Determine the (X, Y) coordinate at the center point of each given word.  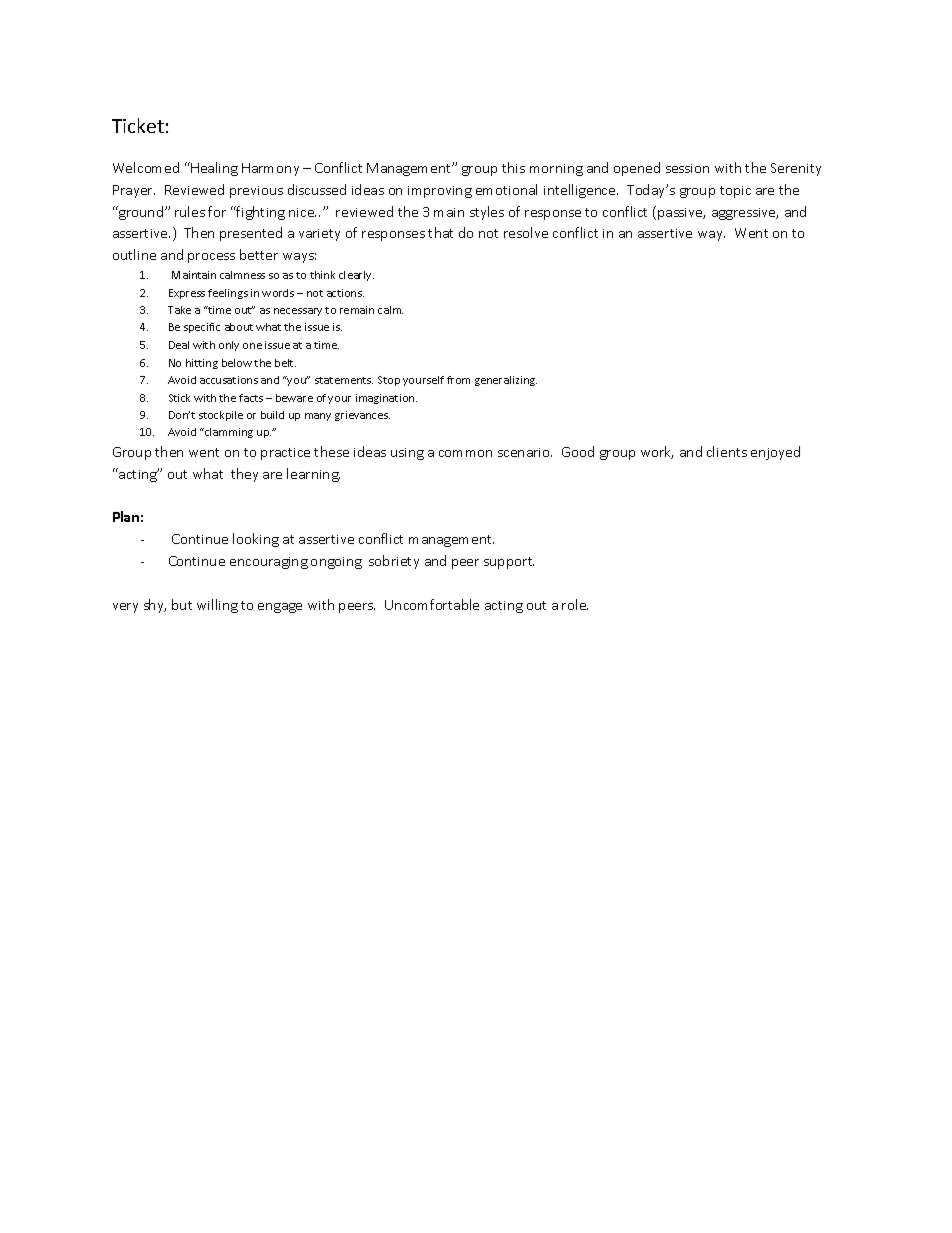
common (465, 453)
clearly (356, 276)
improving (440, 192)
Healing (214, 169)
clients (727, 451)
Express (187, 294)
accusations (229, 380)
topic (735, 192)
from (458, 380)
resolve (526, 232)
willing (217, 606)
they (244, 475)
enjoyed (775, 453)
